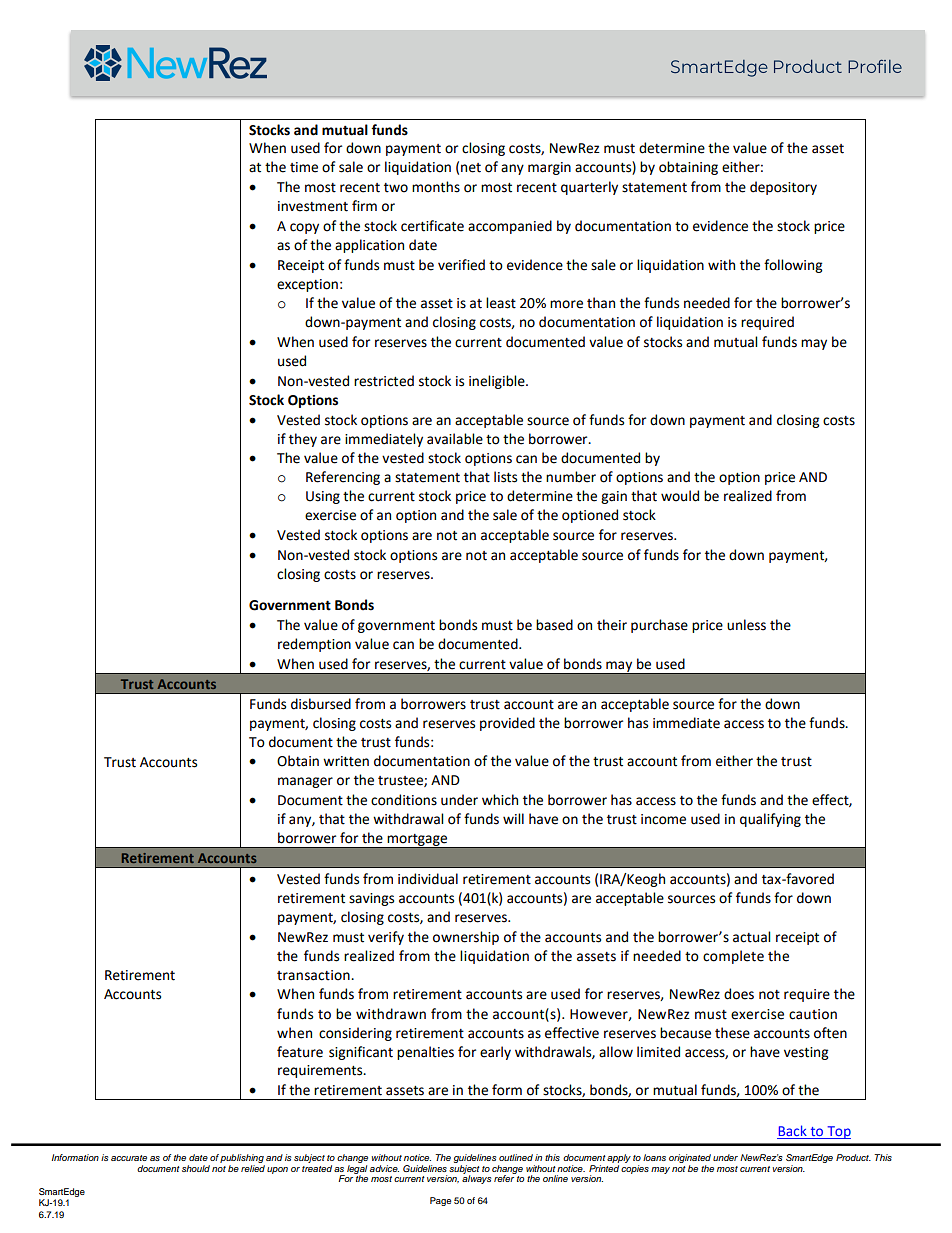 The image size is (952, 1233). I want to click on will, so click(513, 818).
